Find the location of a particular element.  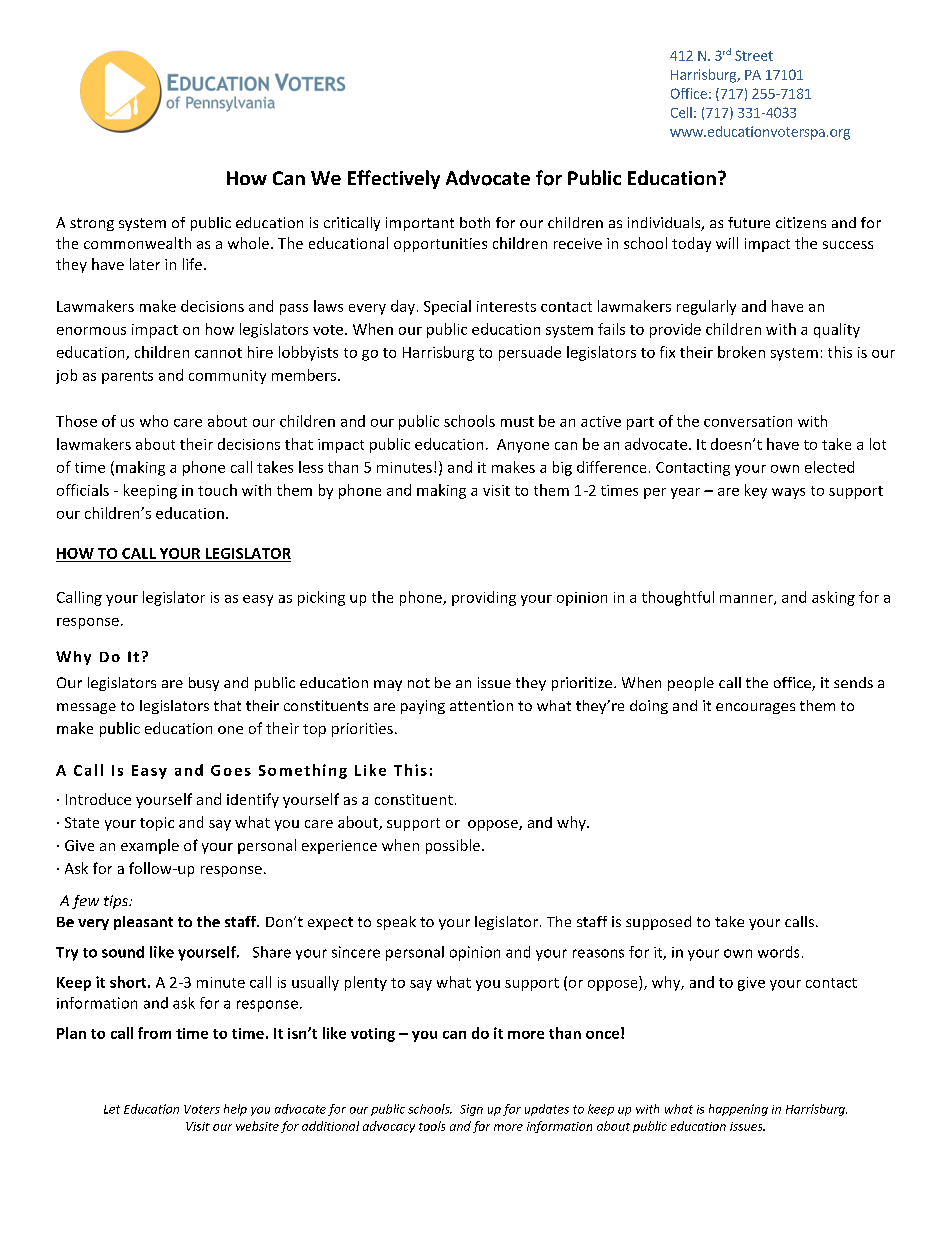

conversation is located at coordinates (748, 421).
